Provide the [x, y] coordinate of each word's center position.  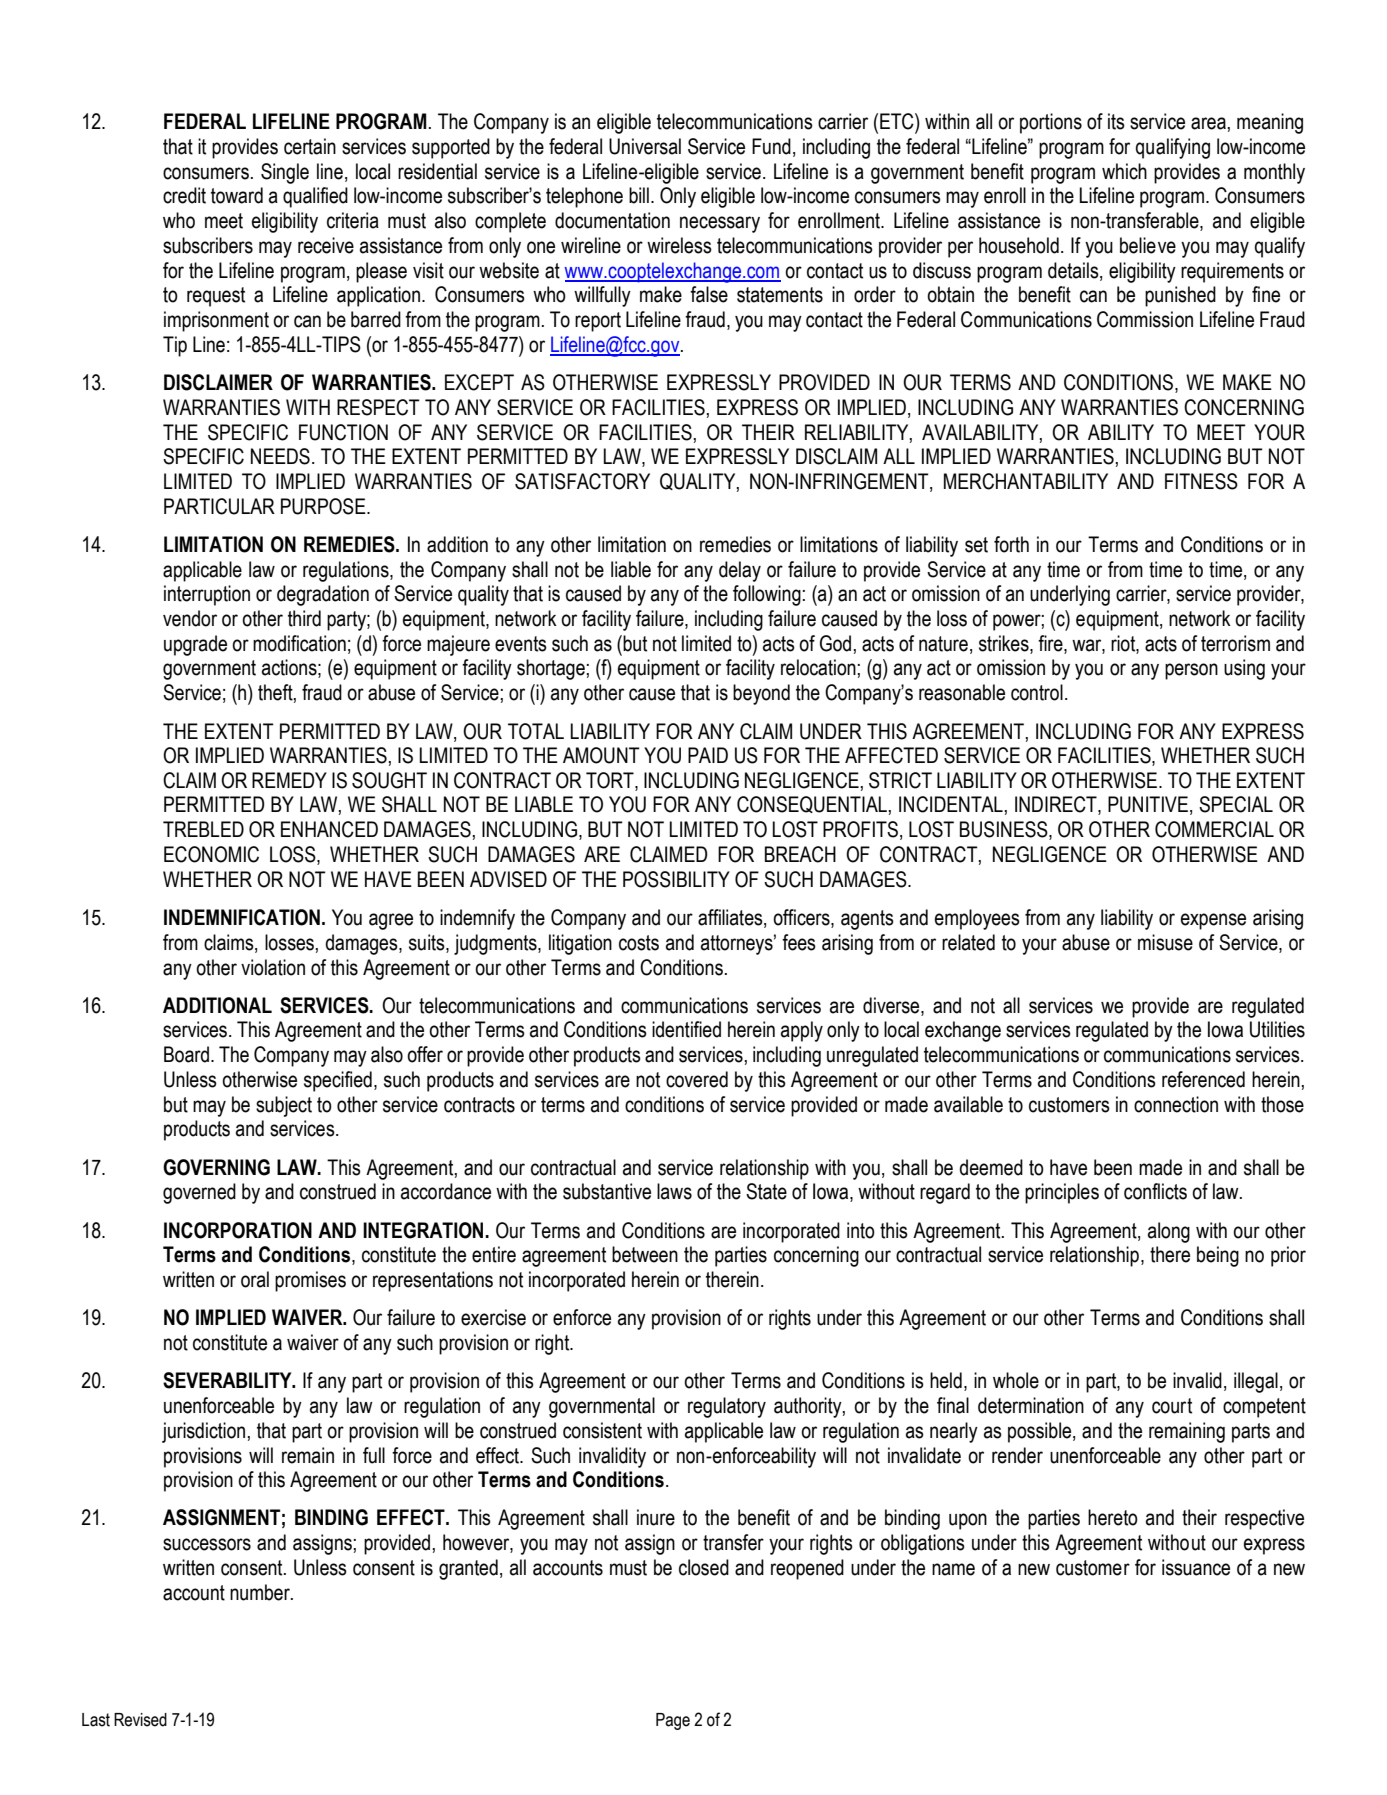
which [1124, 171]
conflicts [1155, 1191]
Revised [140, 1720]
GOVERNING [216, 1167]
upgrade [195, 645]
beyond [761, 694]
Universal [645, 146]
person [1191, 671]
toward [237, 195]
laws [674, 1191]
